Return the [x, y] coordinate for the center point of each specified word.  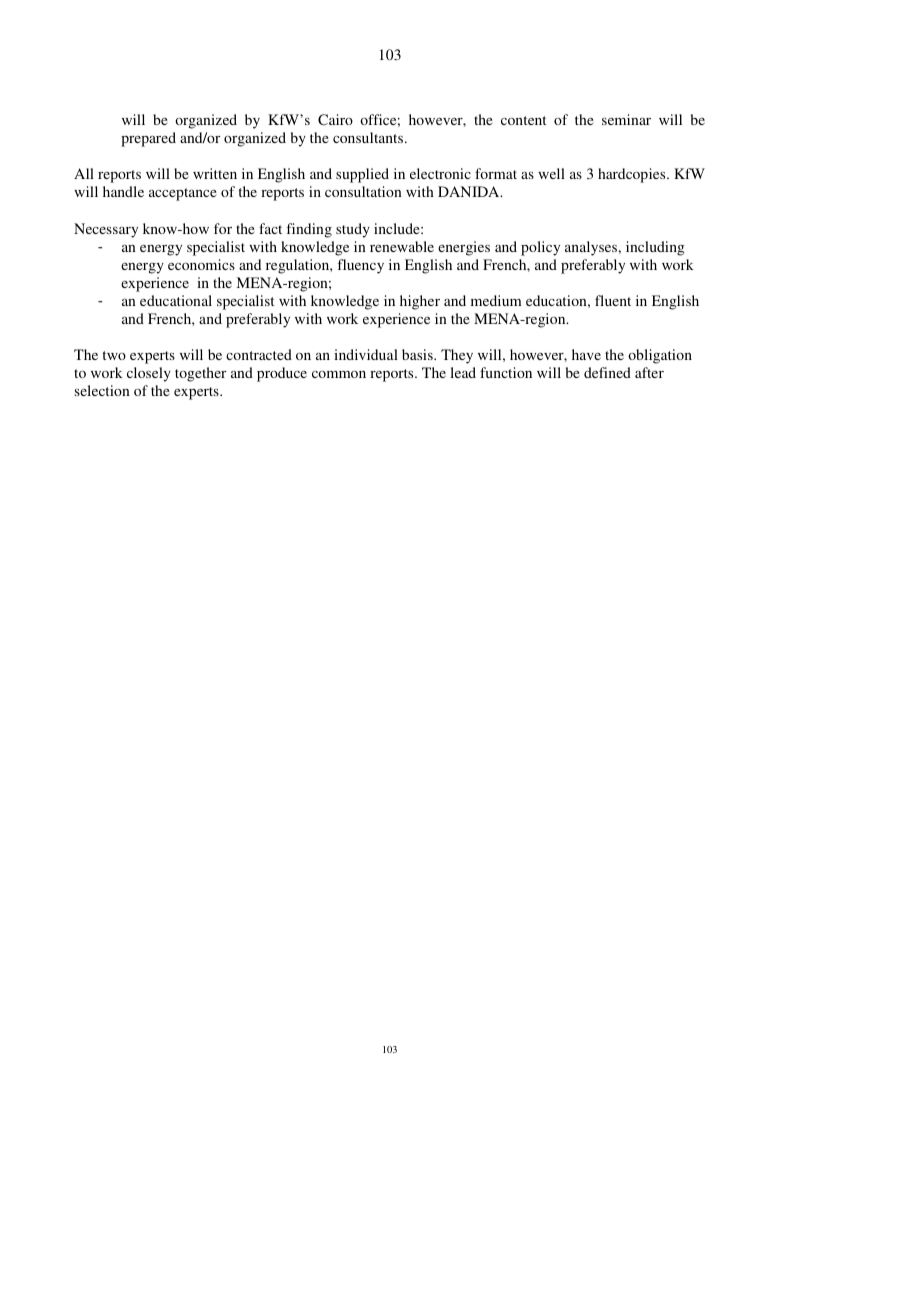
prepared [148, 139]
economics [201, 264]
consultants [369, 137]
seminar [626, 119]
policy [540, 248]
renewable [402, 246]
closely [149, 374]
